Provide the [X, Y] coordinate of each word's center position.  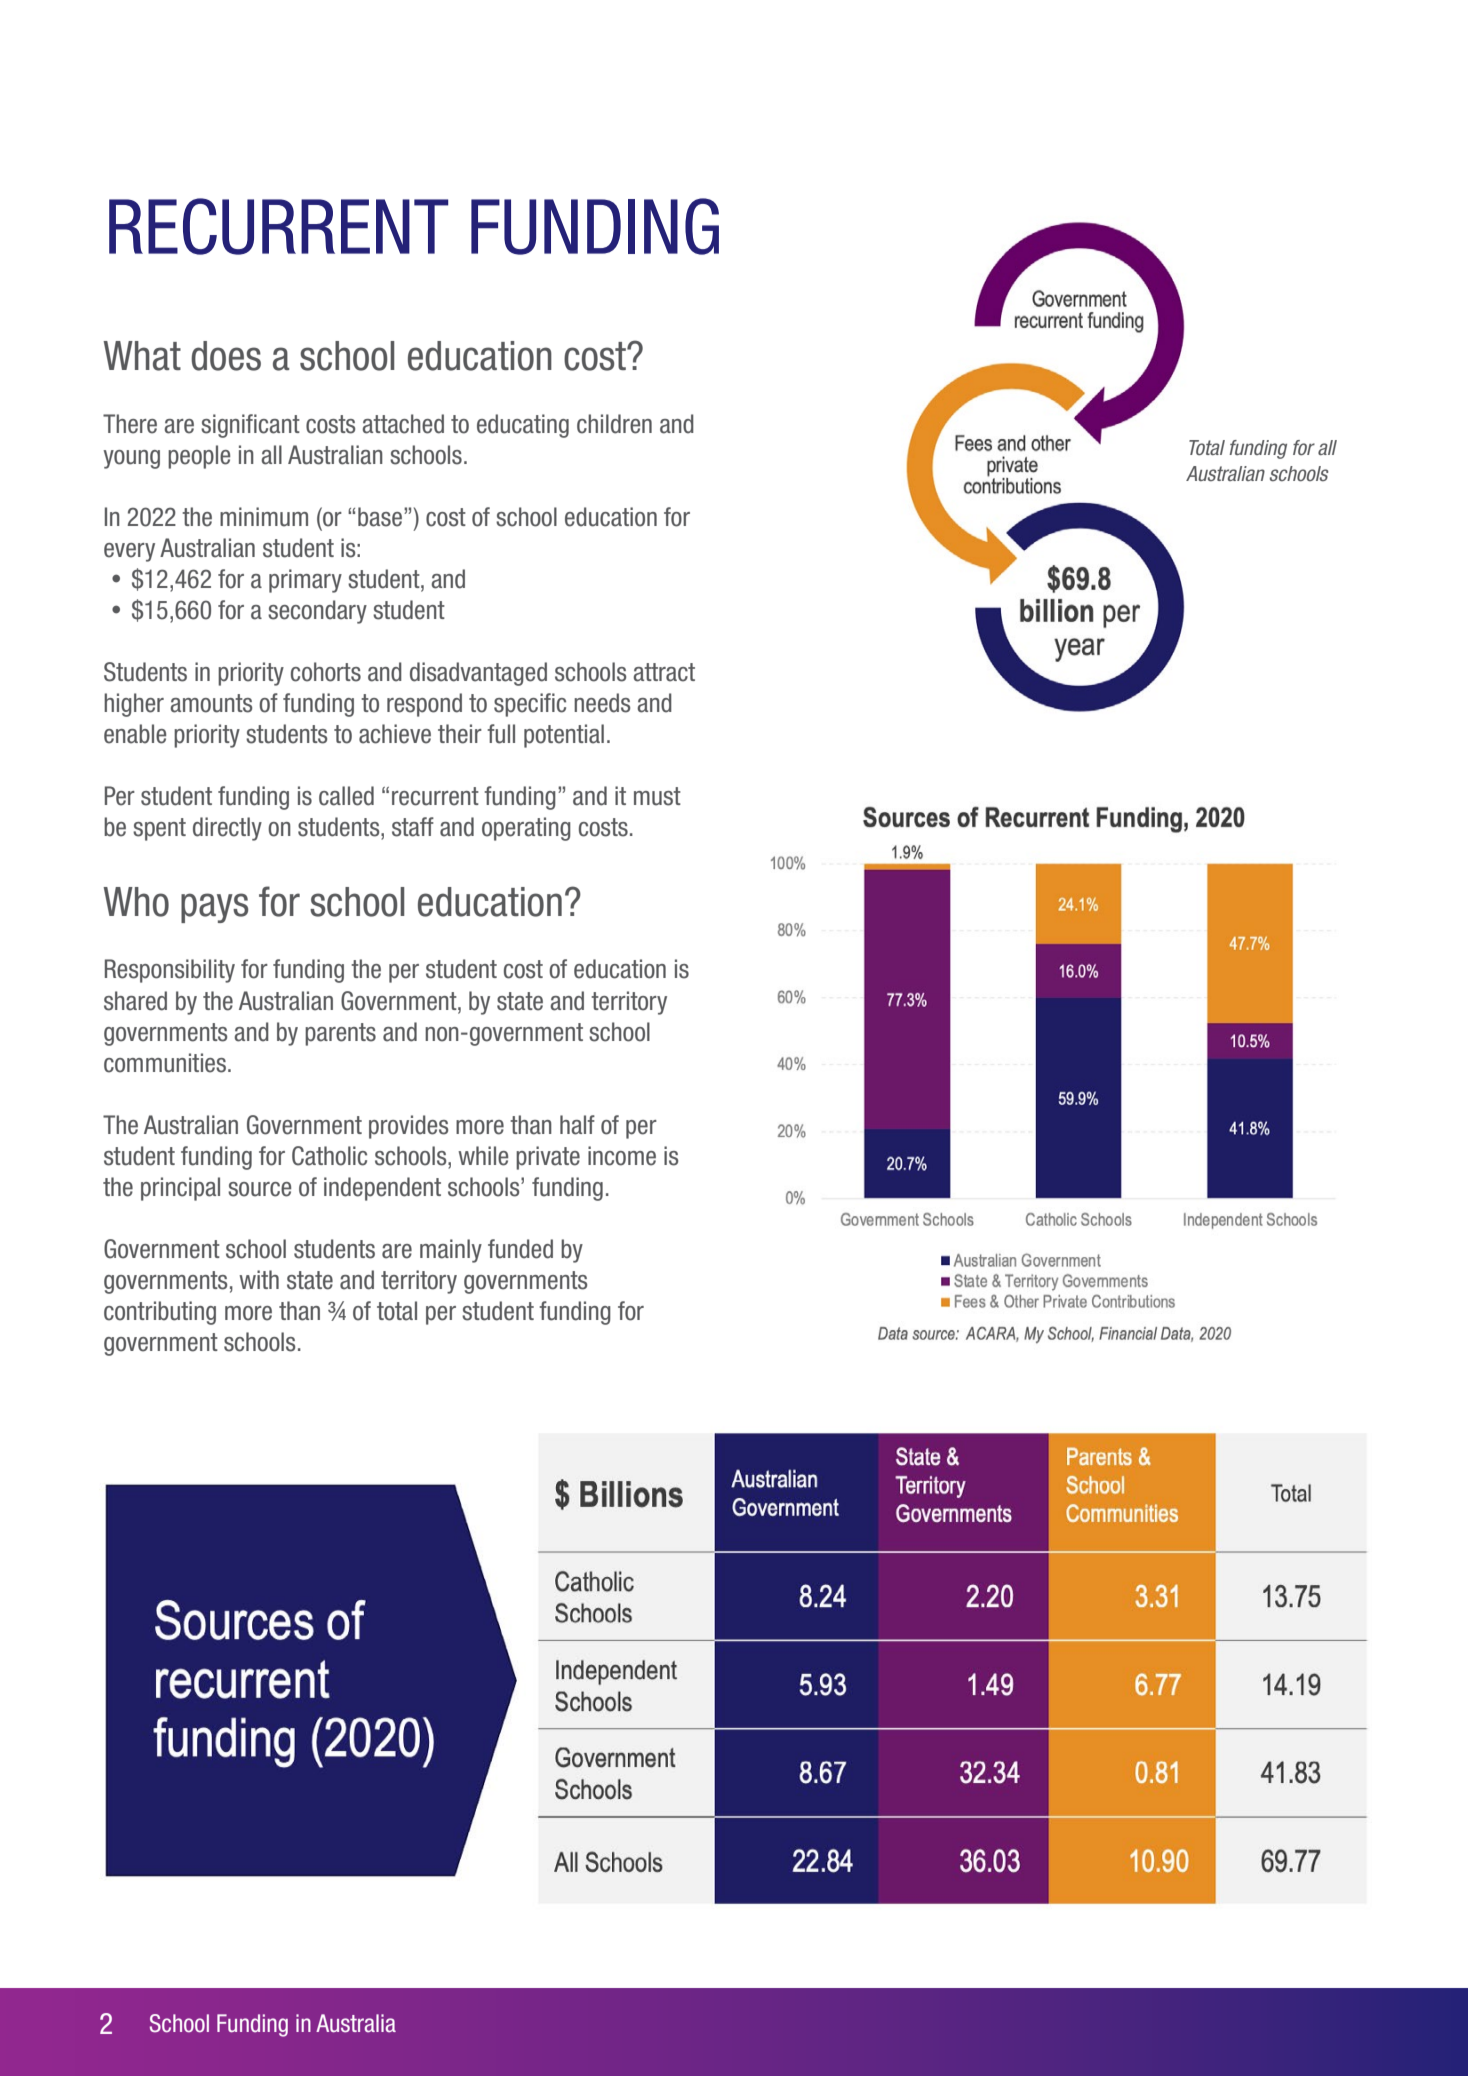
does [226, 356]
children [614, 424]
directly [227, 829]
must [657, 796]
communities [165, 1063]
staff [413, 827]
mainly [451, 1251]
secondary [317, 612]
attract [664, 672]
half [577, 1125]
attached [403, 424]
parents [340, 1034]
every [129, 552]
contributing [160, 1313]
